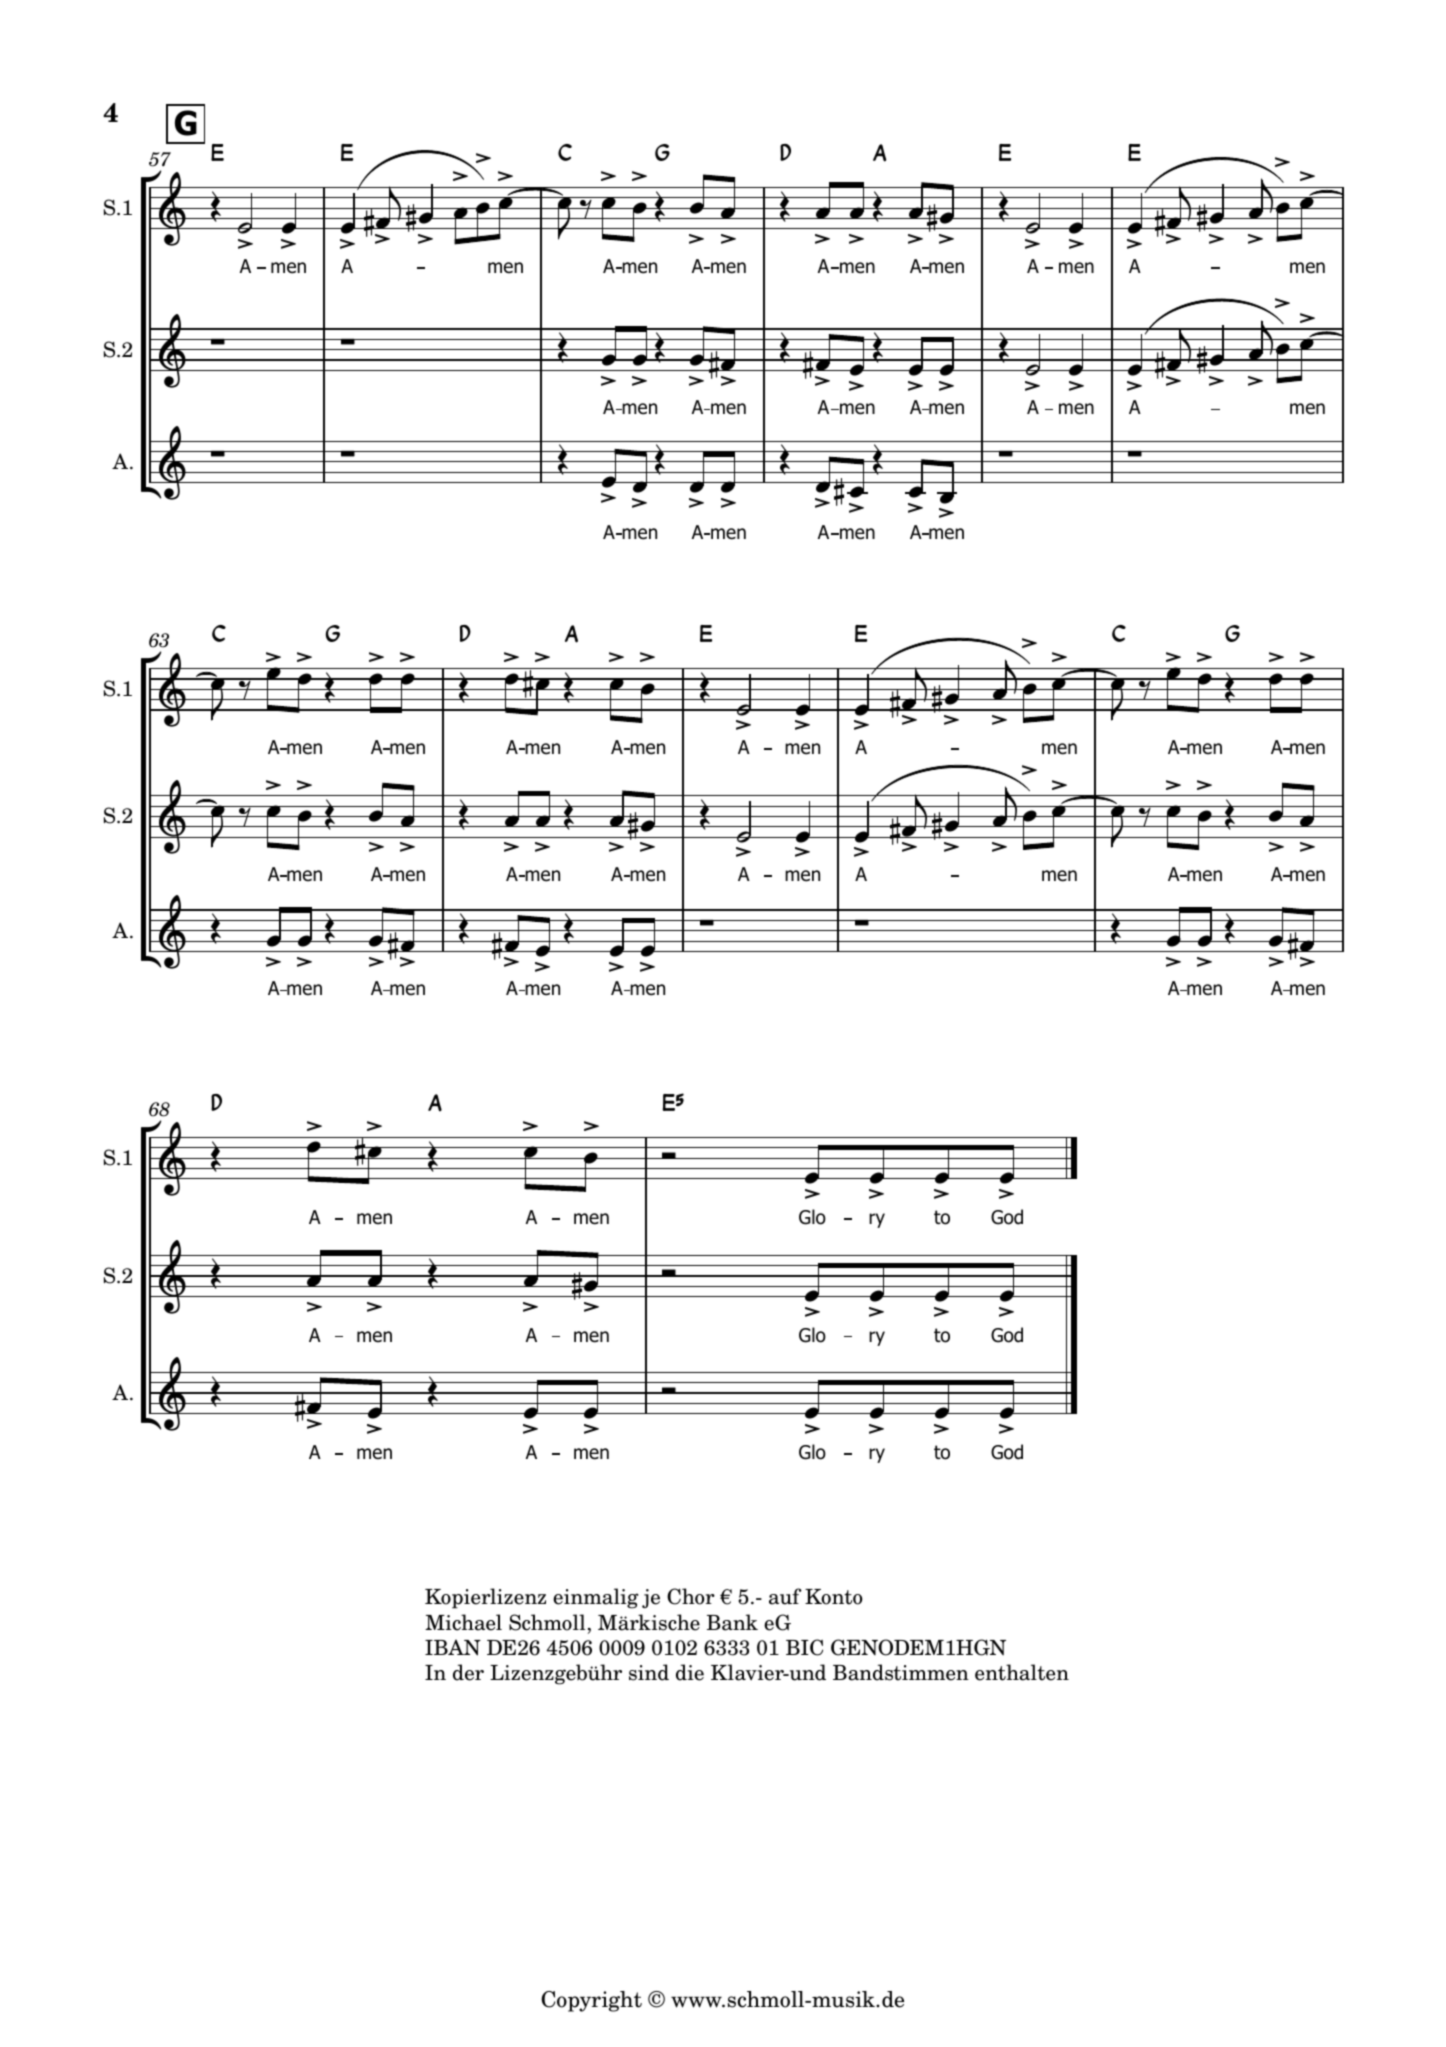  I want to click on Copyright, so click(591, 2001).
